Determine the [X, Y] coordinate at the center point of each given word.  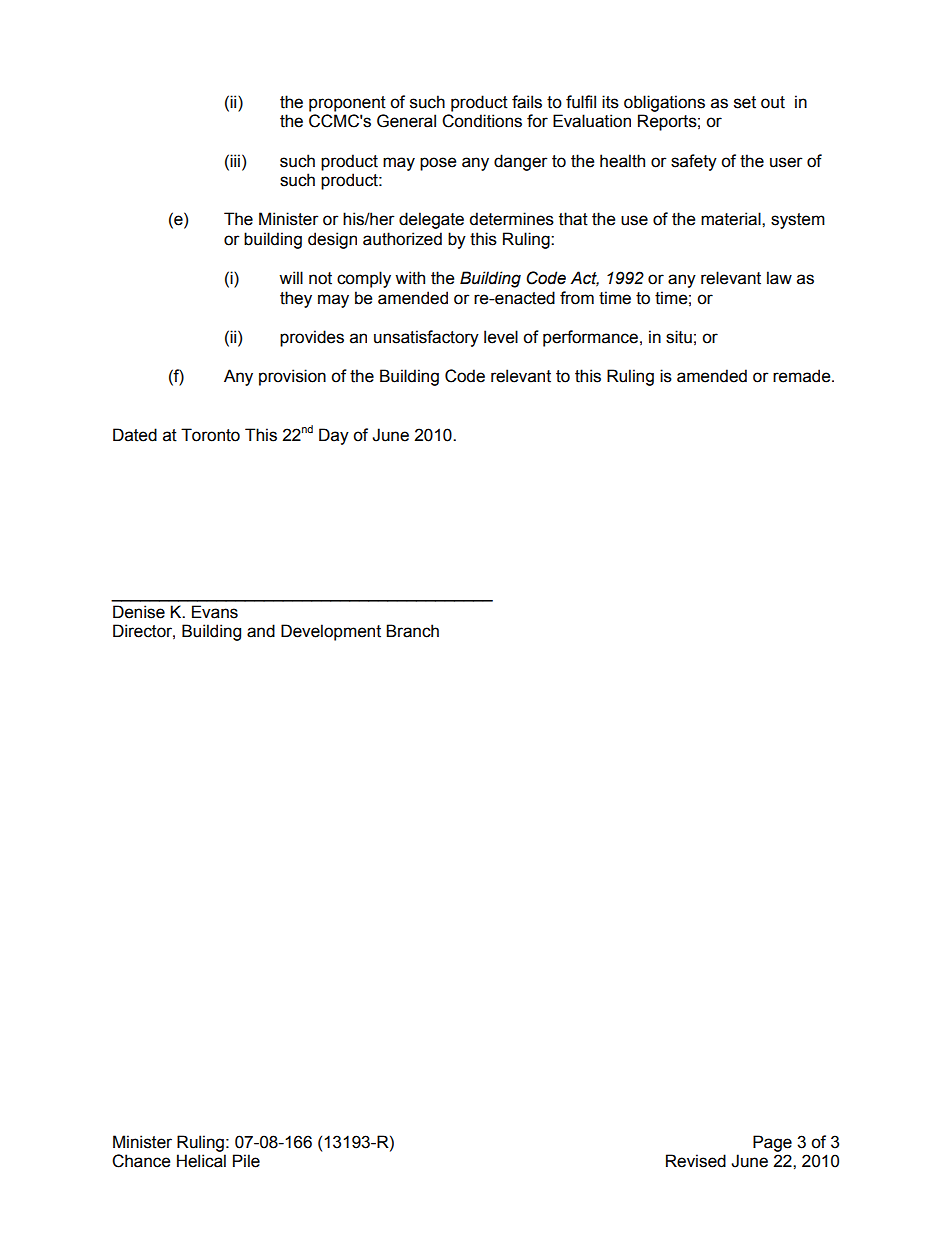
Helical [201, 1161]
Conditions [482, 121]
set [745, 102]
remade [803, 376]
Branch [412, 631]
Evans [215, 612]
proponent [347, 104]
